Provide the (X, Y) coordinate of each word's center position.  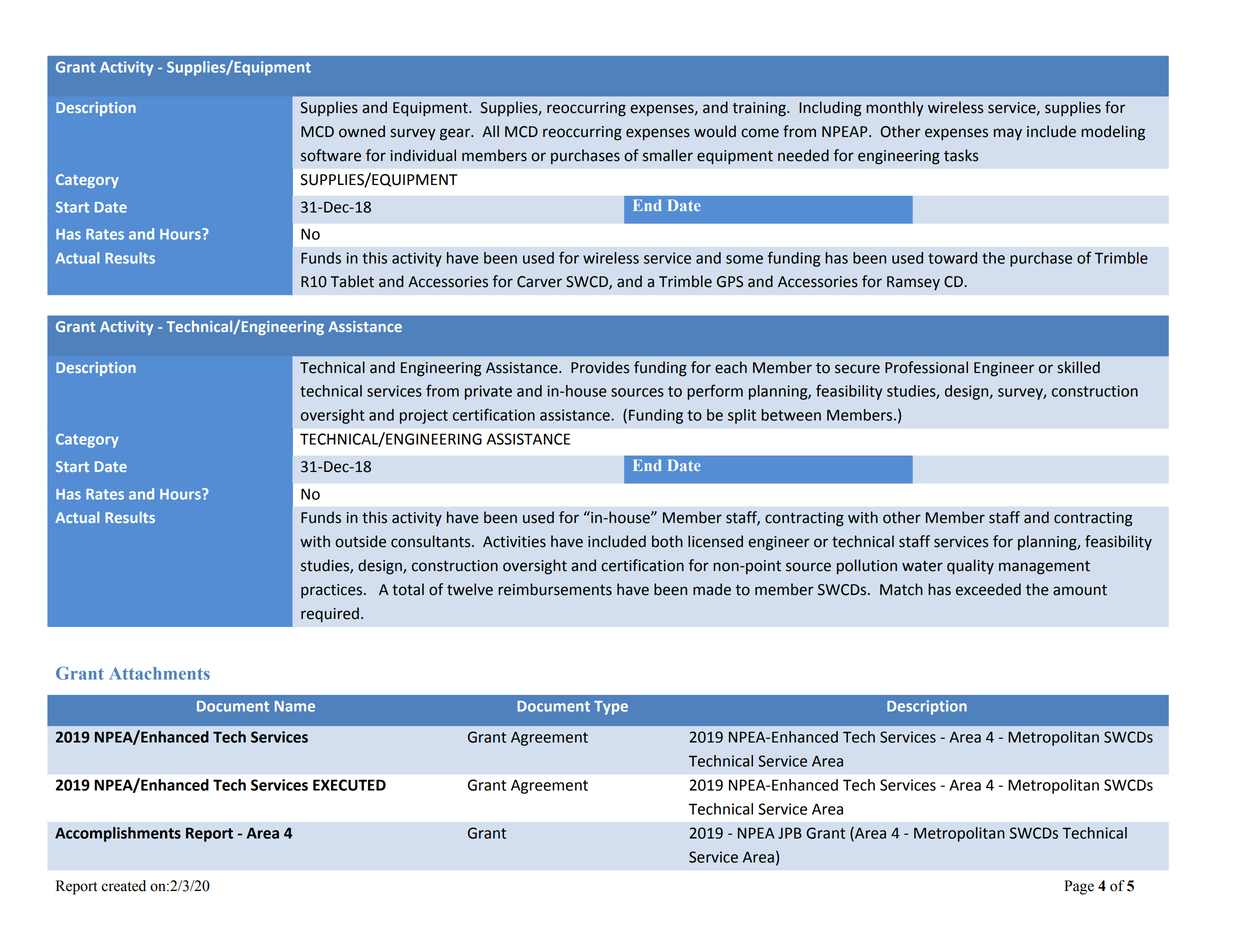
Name (295, 706)
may (1008, 134)
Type (611, 708)
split (742, 416)
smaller (668, 155)
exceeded (988, 589)
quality (970, 567)
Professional (926, 367)
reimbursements (555, 589)
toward (952, 258)
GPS (730, 282)
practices (333, 591)
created (123, 886)
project (424, 416)
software (331, 155)
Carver (539, 282)
